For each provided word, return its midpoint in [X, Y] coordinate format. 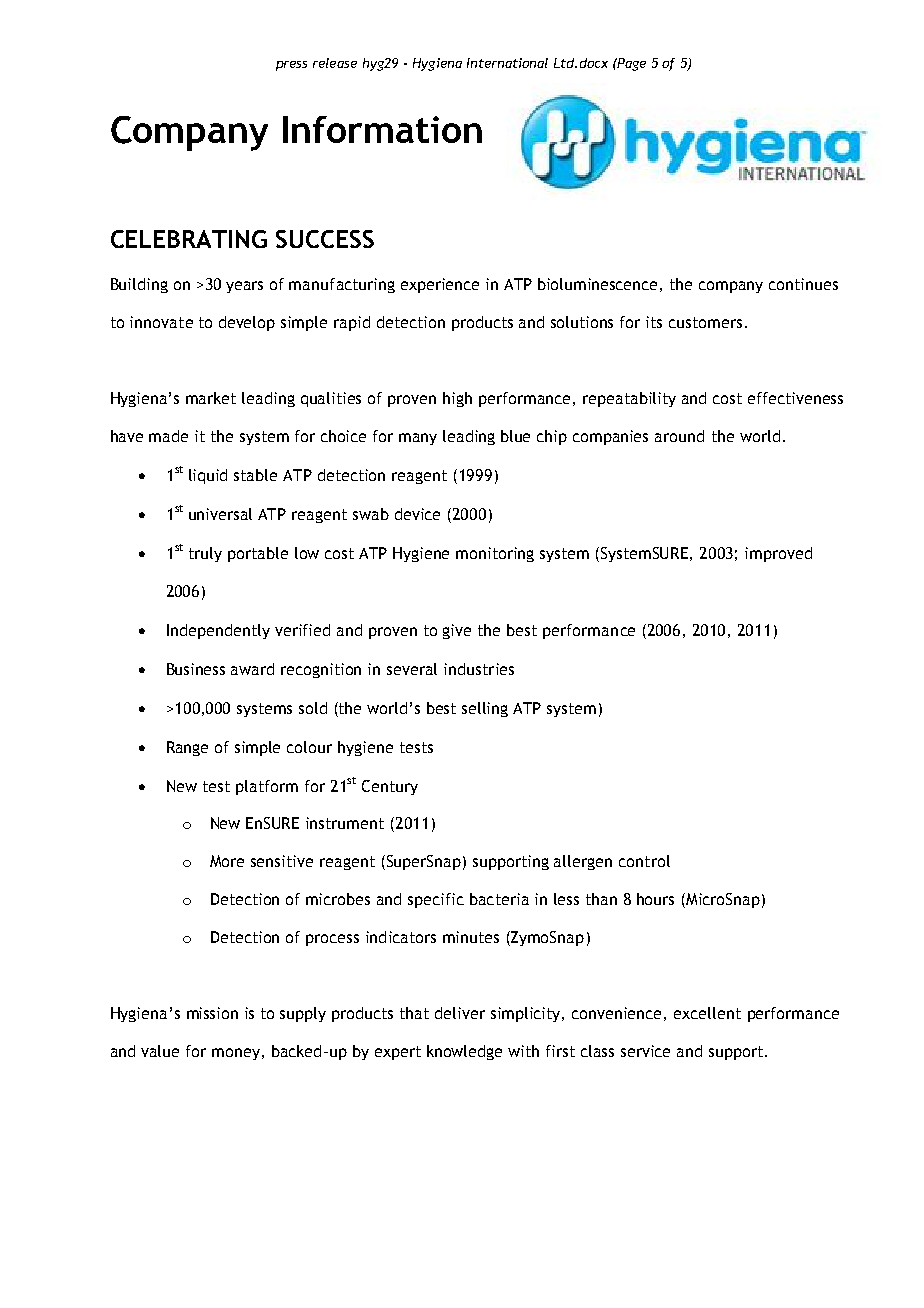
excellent [707, 1013]
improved [778, 554]
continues [803, 284]
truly [205, 554]
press [291, 66]
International [507, 63]
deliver [460, 1013]
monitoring [495, 554]
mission [212, 1013]
